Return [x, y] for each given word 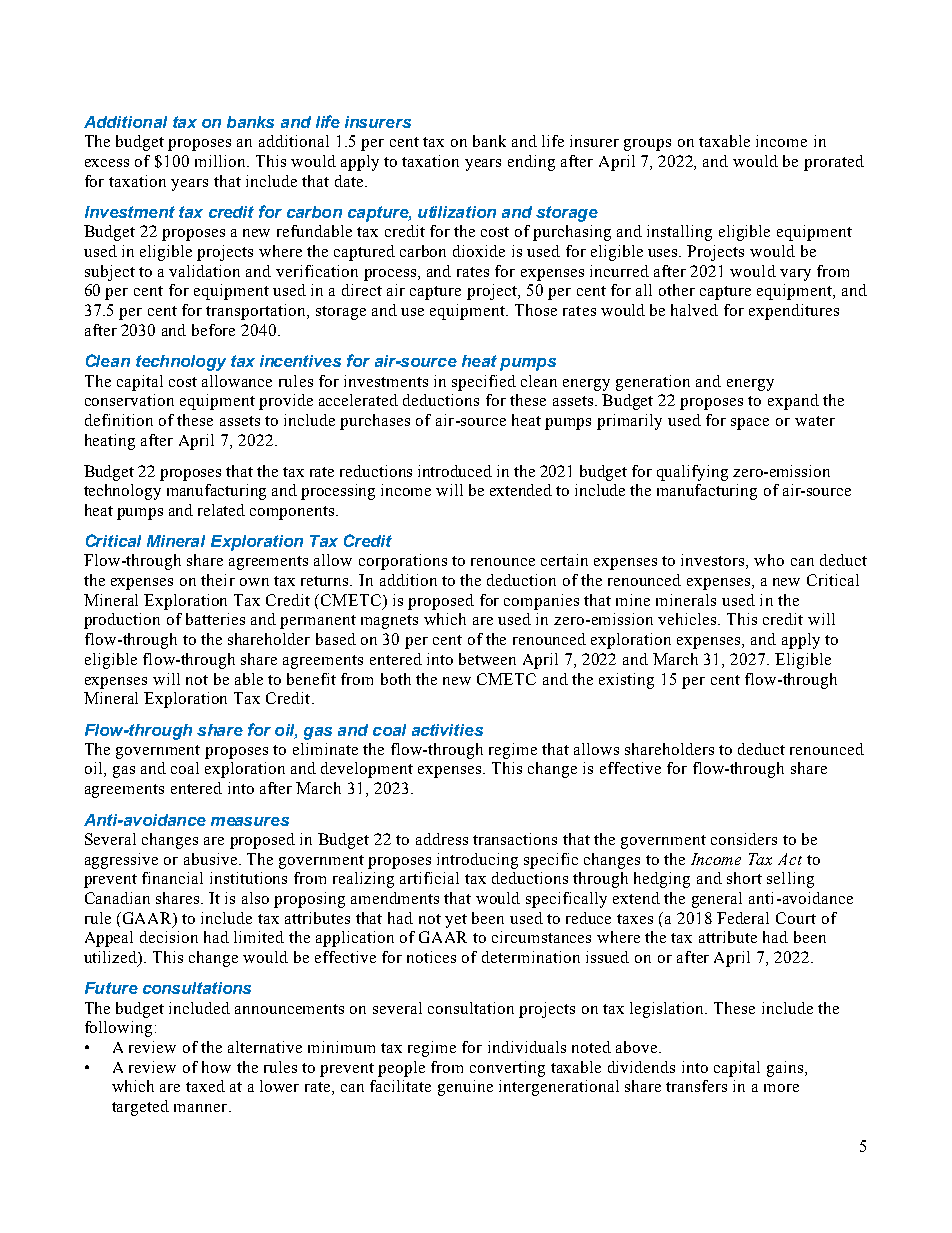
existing [626, 681]
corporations [403, 562]
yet [456, 921]
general [717, 900]
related [221, 510]
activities [447, 730]
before [213, 330]
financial [172, 878]
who [769, 560]
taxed [205, 1086]
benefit [311, 679]
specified [484, 383]
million [221, 161]
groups [647, 145]
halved [694, 310]
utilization [457, 212]
